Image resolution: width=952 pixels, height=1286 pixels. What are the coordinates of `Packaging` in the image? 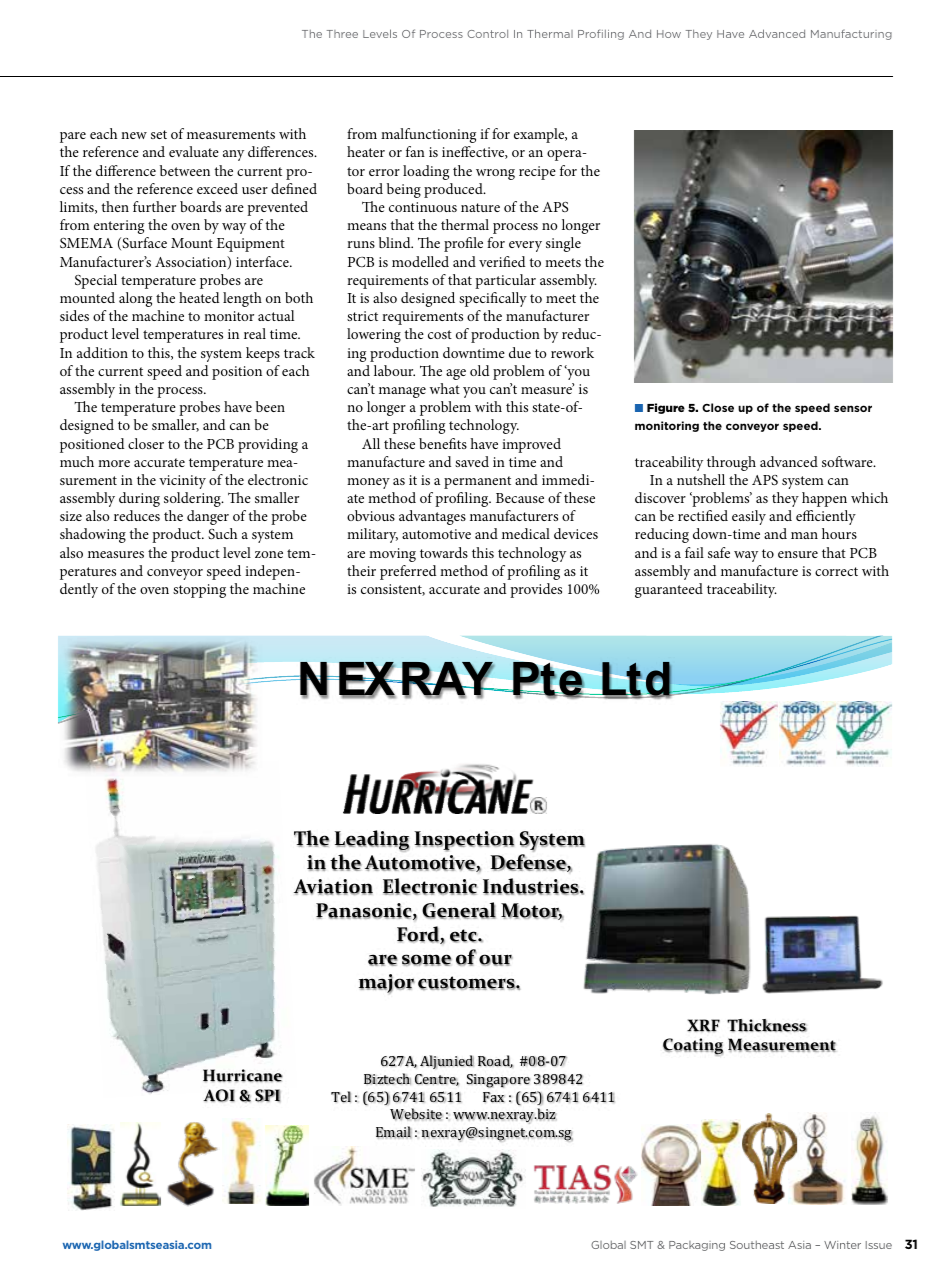 It's located at (697, 1246).
